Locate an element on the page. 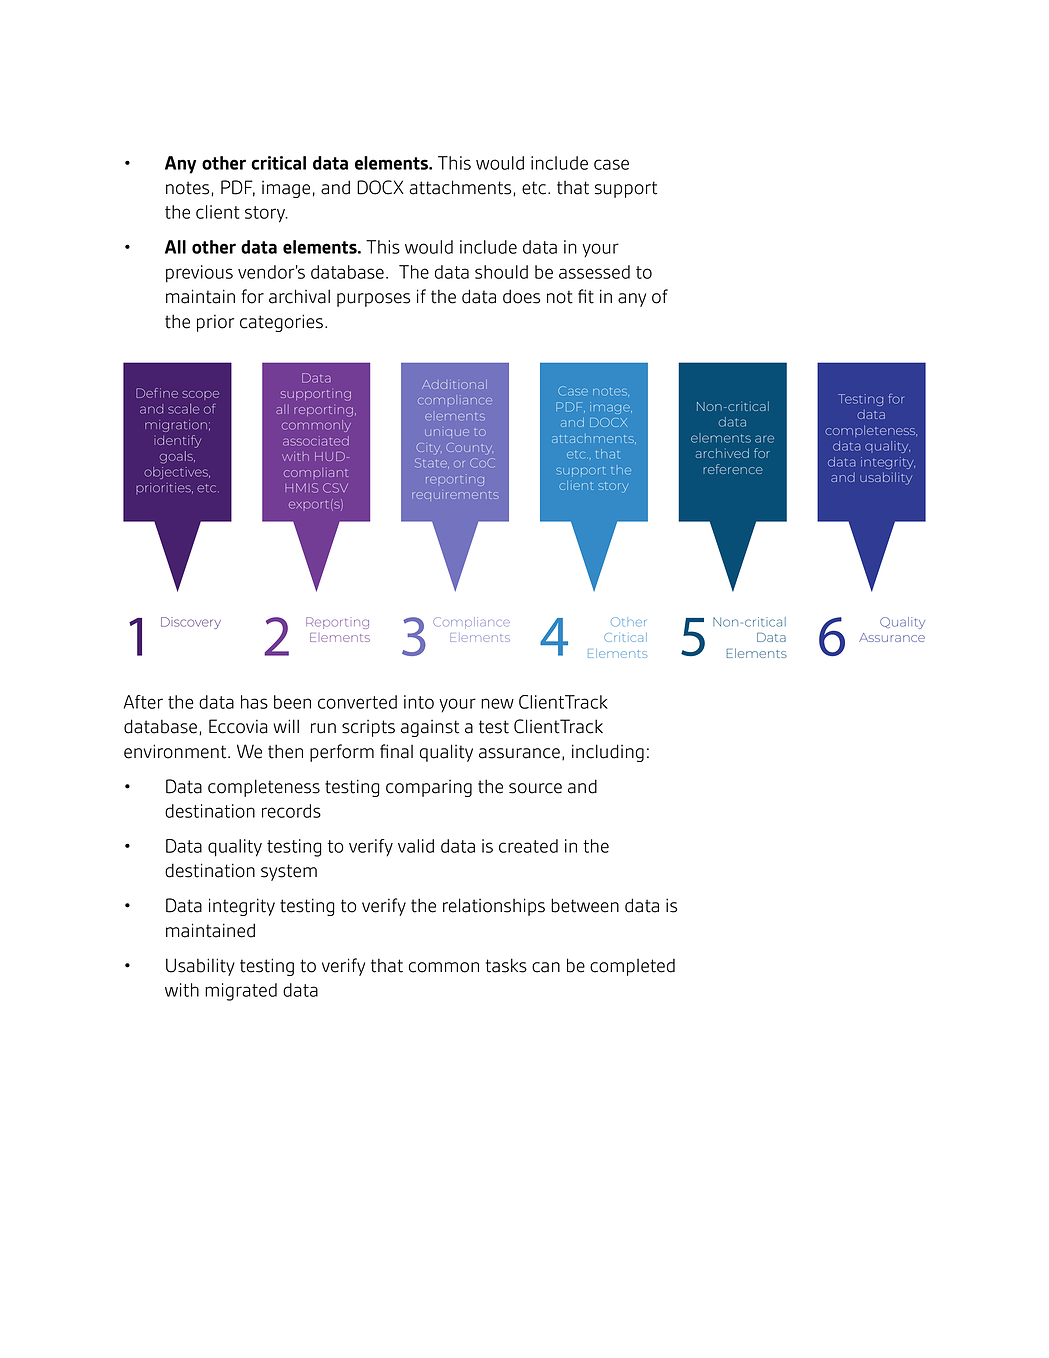  should is located at coordinates (501, 272).
